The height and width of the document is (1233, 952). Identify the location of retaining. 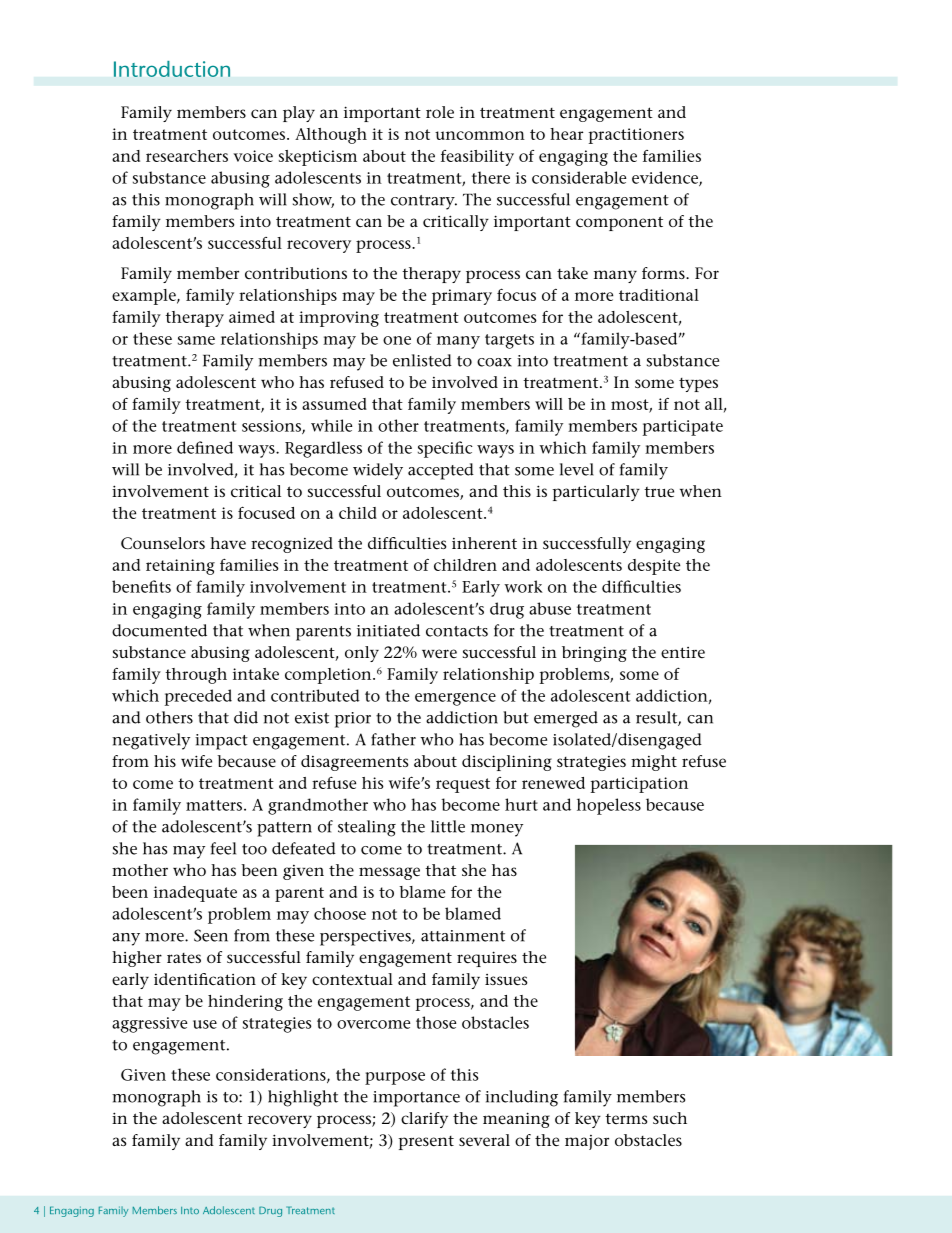
(180, 567).
